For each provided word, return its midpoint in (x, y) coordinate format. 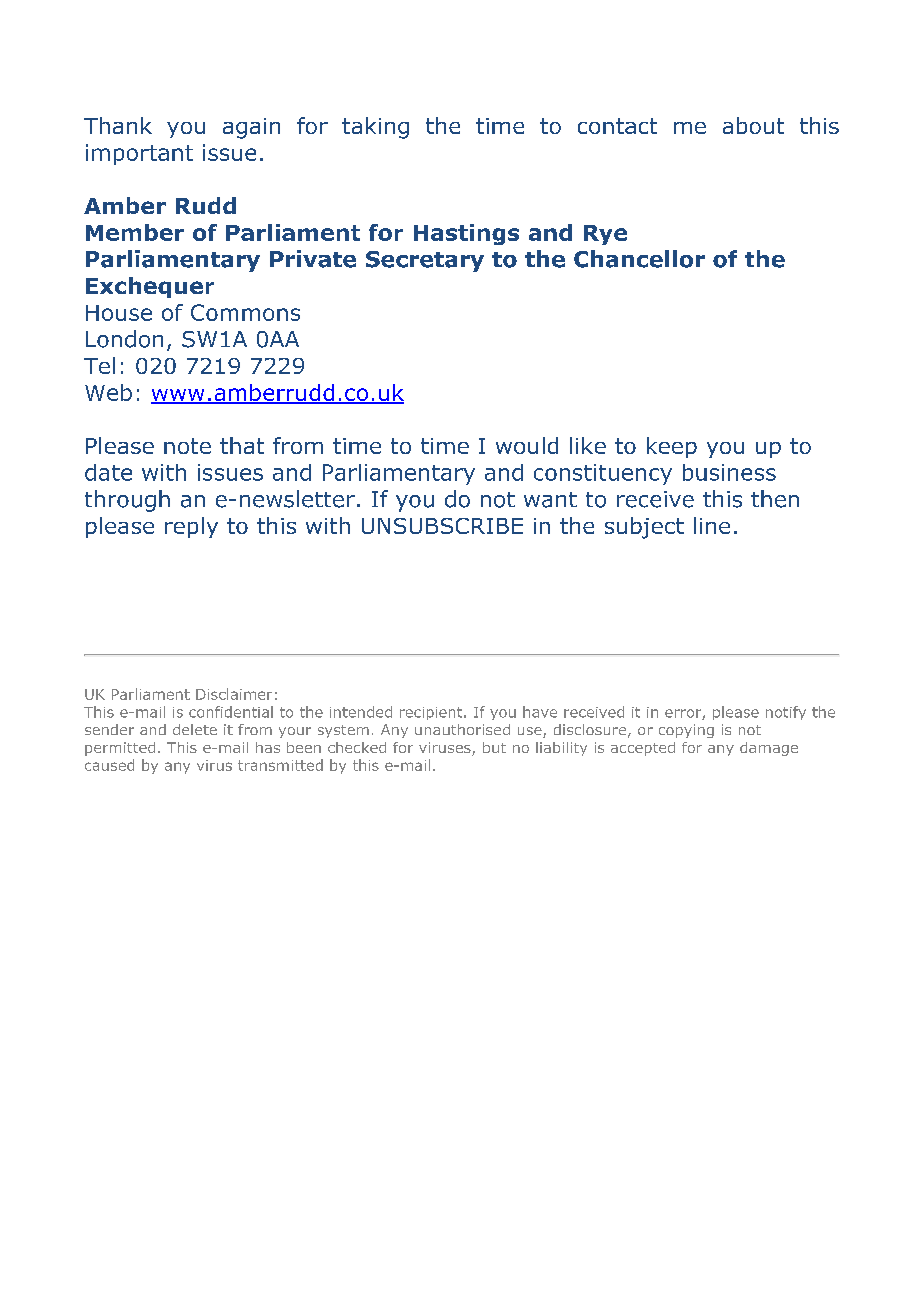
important (139, 154)
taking (375, 128)
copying (686, 731)
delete (195, 729)
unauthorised (462, 729)
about (753, 125)
